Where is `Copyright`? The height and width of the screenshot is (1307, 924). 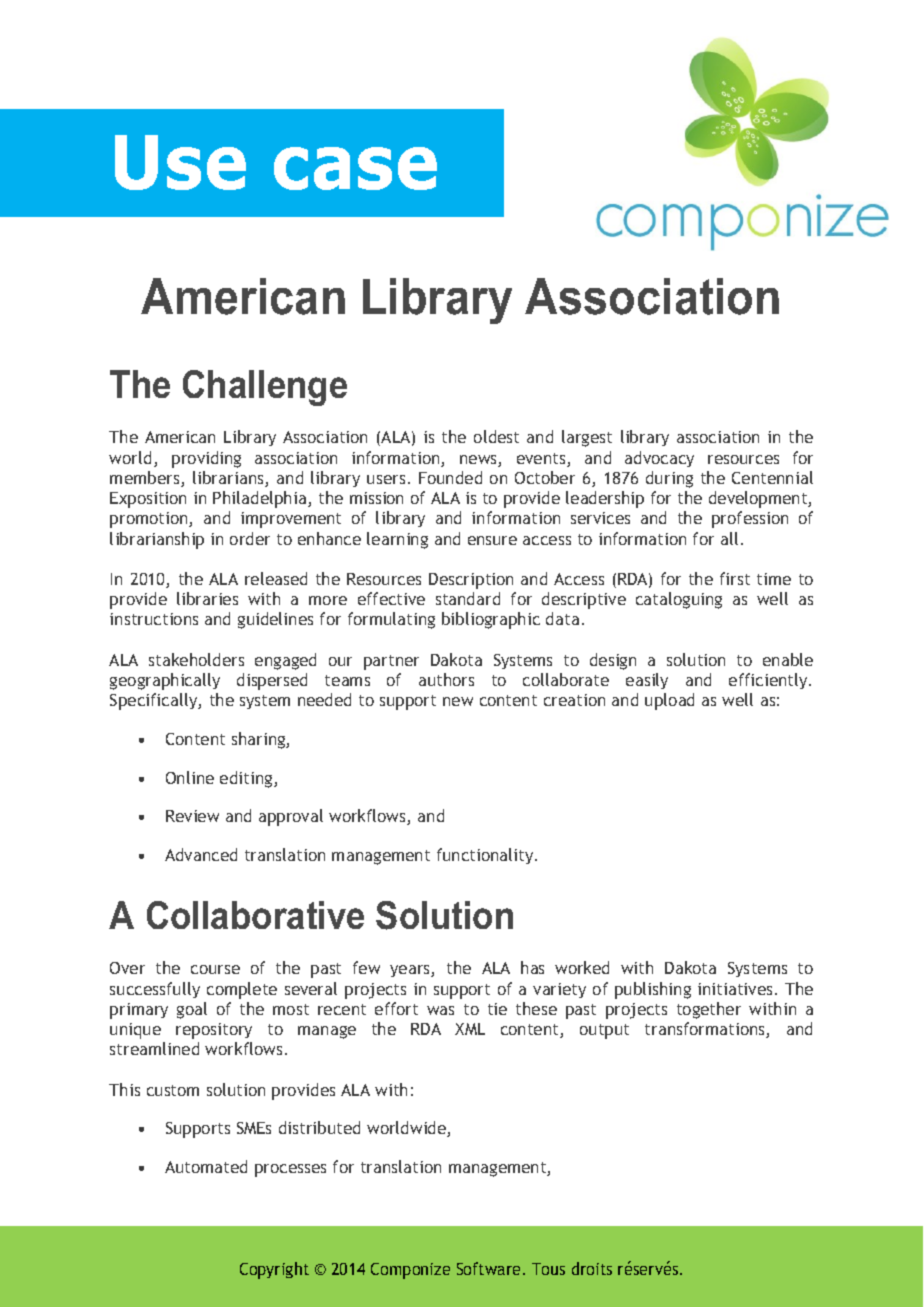
Copyright is located at coordinates (274, 1270).
